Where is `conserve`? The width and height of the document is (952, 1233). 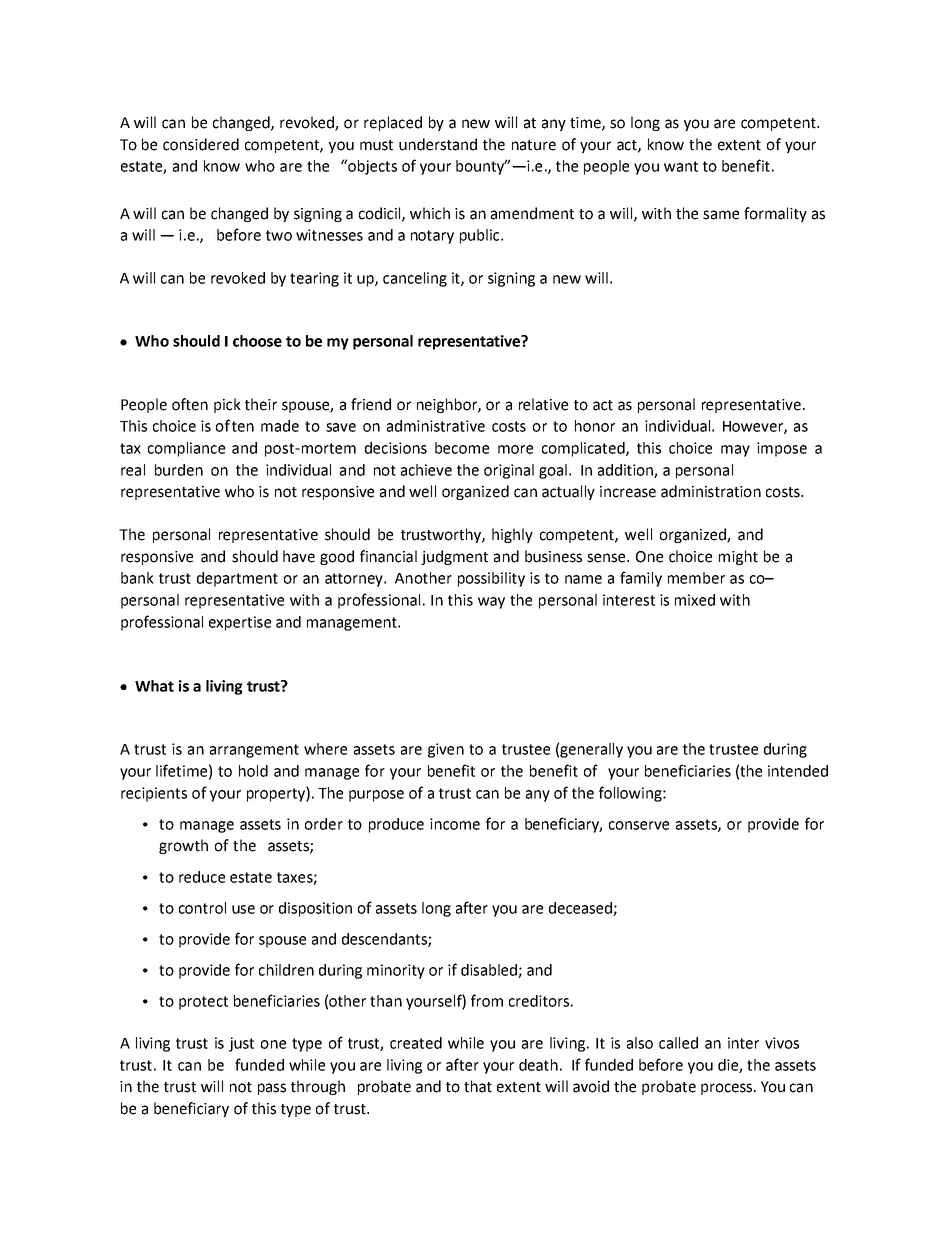 conserve is located at coordinates (639, 825).
